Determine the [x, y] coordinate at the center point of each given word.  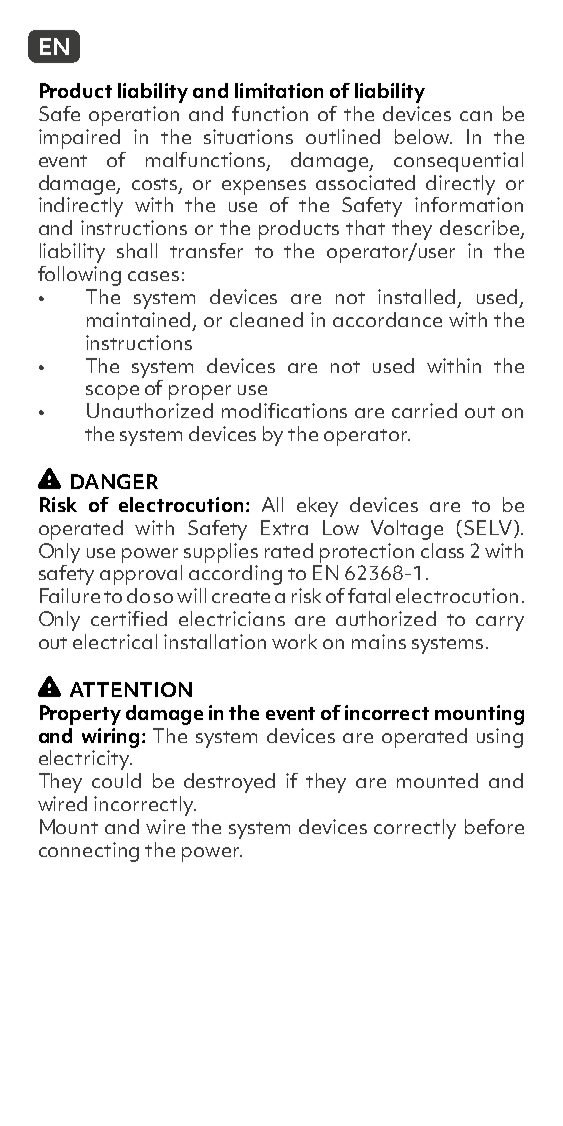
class [442, 550]
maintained [140, 321]
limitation [279, 90]
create [241, 597]
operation [134, 116]
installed [418, 298]
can [476, 116]
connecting [89, 852]
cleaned [266, 319]
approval [141, 575]
